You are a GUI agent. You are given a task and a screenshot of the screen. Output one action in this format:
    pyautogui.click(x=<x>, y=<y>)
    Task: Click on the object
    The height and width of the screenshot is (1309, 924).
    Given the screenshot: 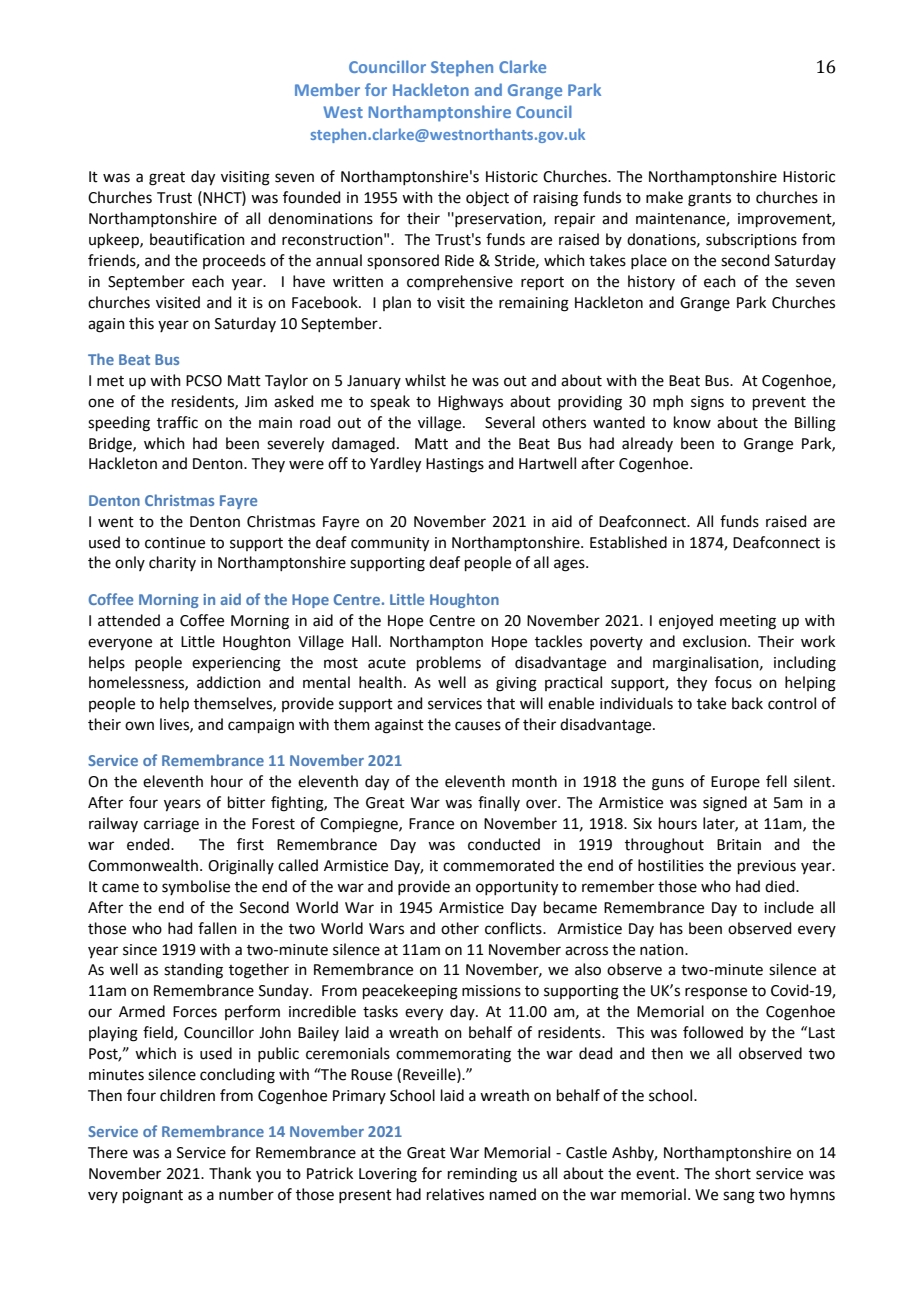 What is the action you would take?
    pyautogui.click(x=487, y=199)
